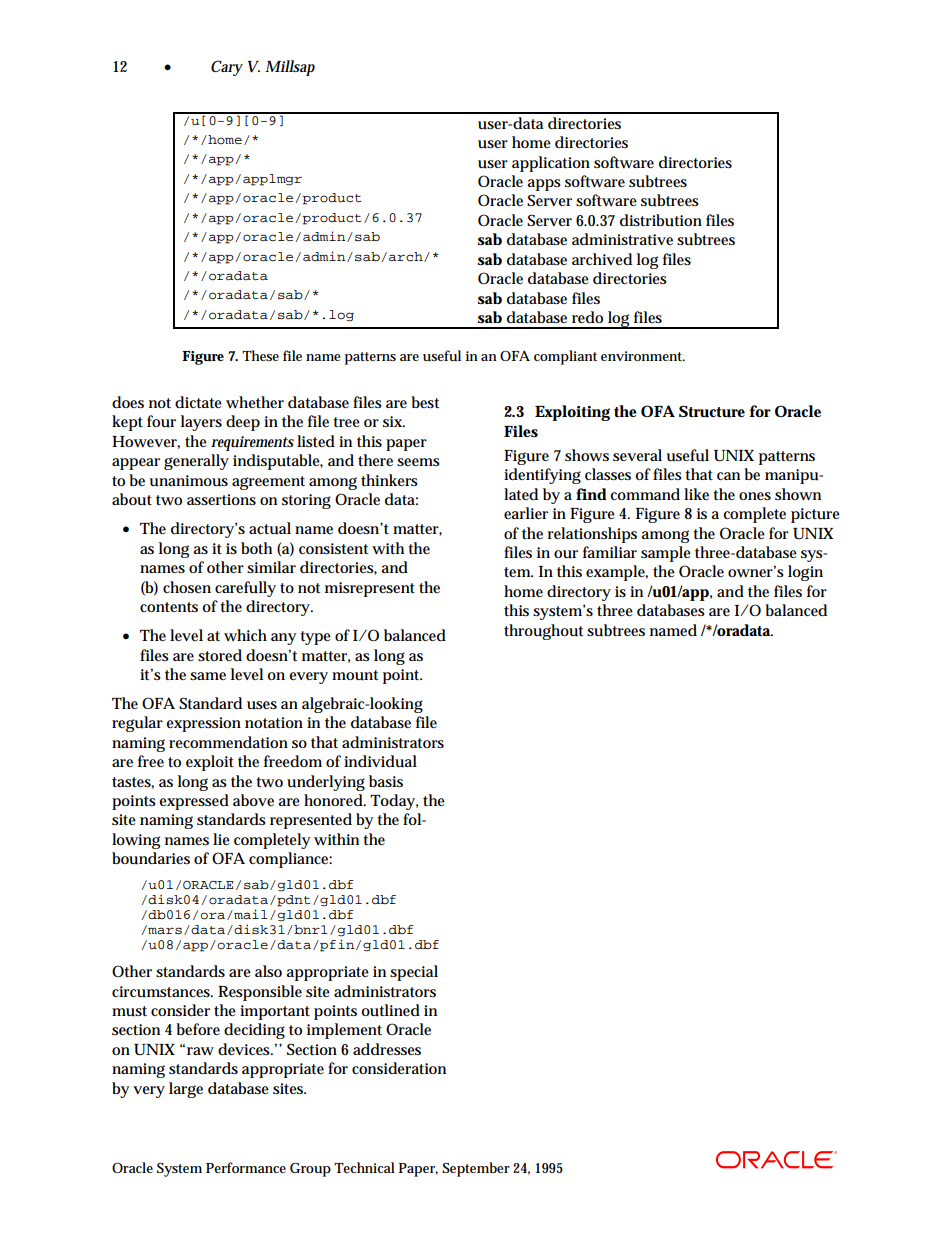  I want to click on application, so click(551, 164).
